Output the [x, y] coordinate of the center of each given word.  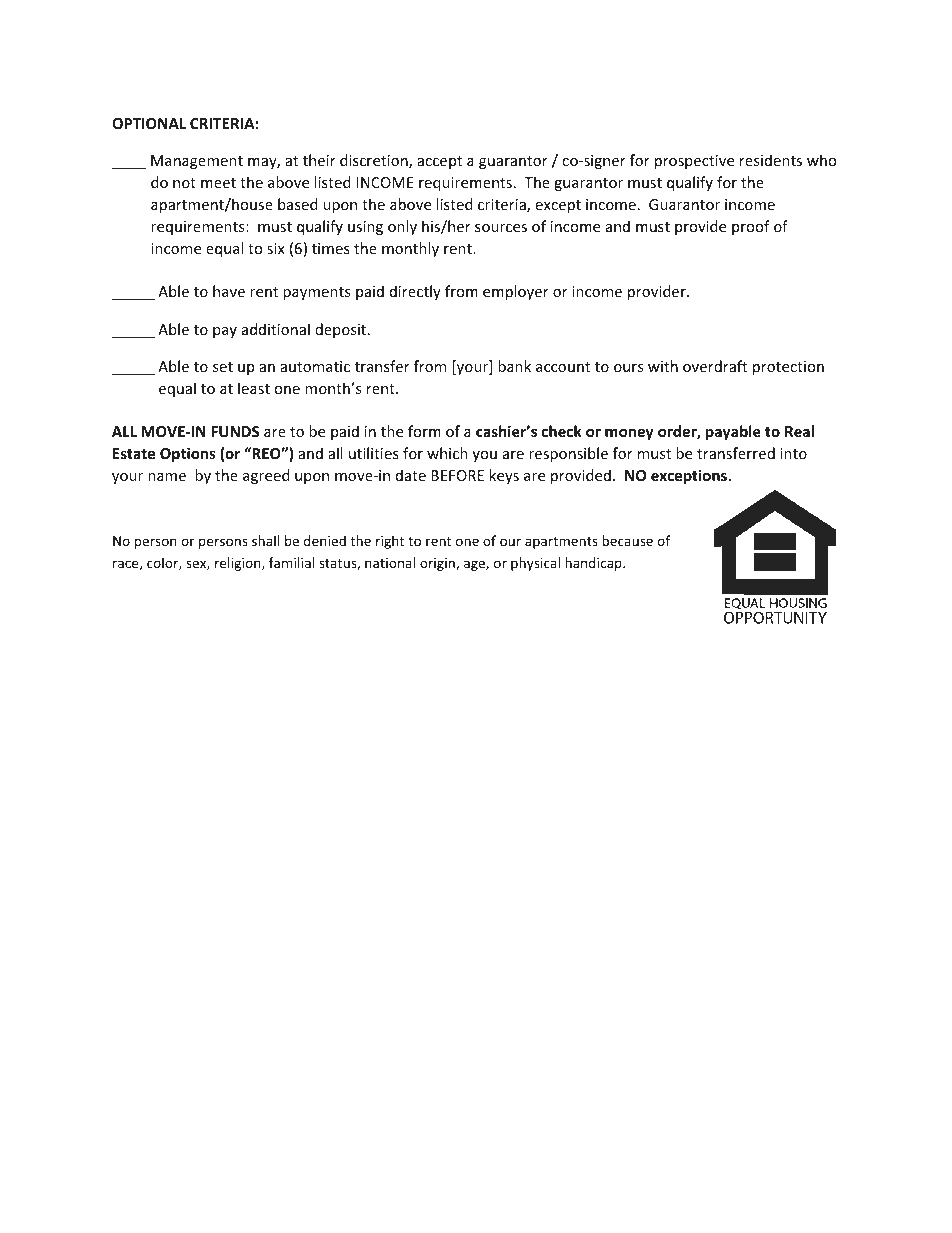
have [229, 291]
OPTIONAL [149, 123]
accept [439, 162]
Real [799, 431]
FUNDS [235, 431]
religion [239, 564]
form [424, 431]
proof [751, 227]
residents [771, 160]
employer [516, 292]
